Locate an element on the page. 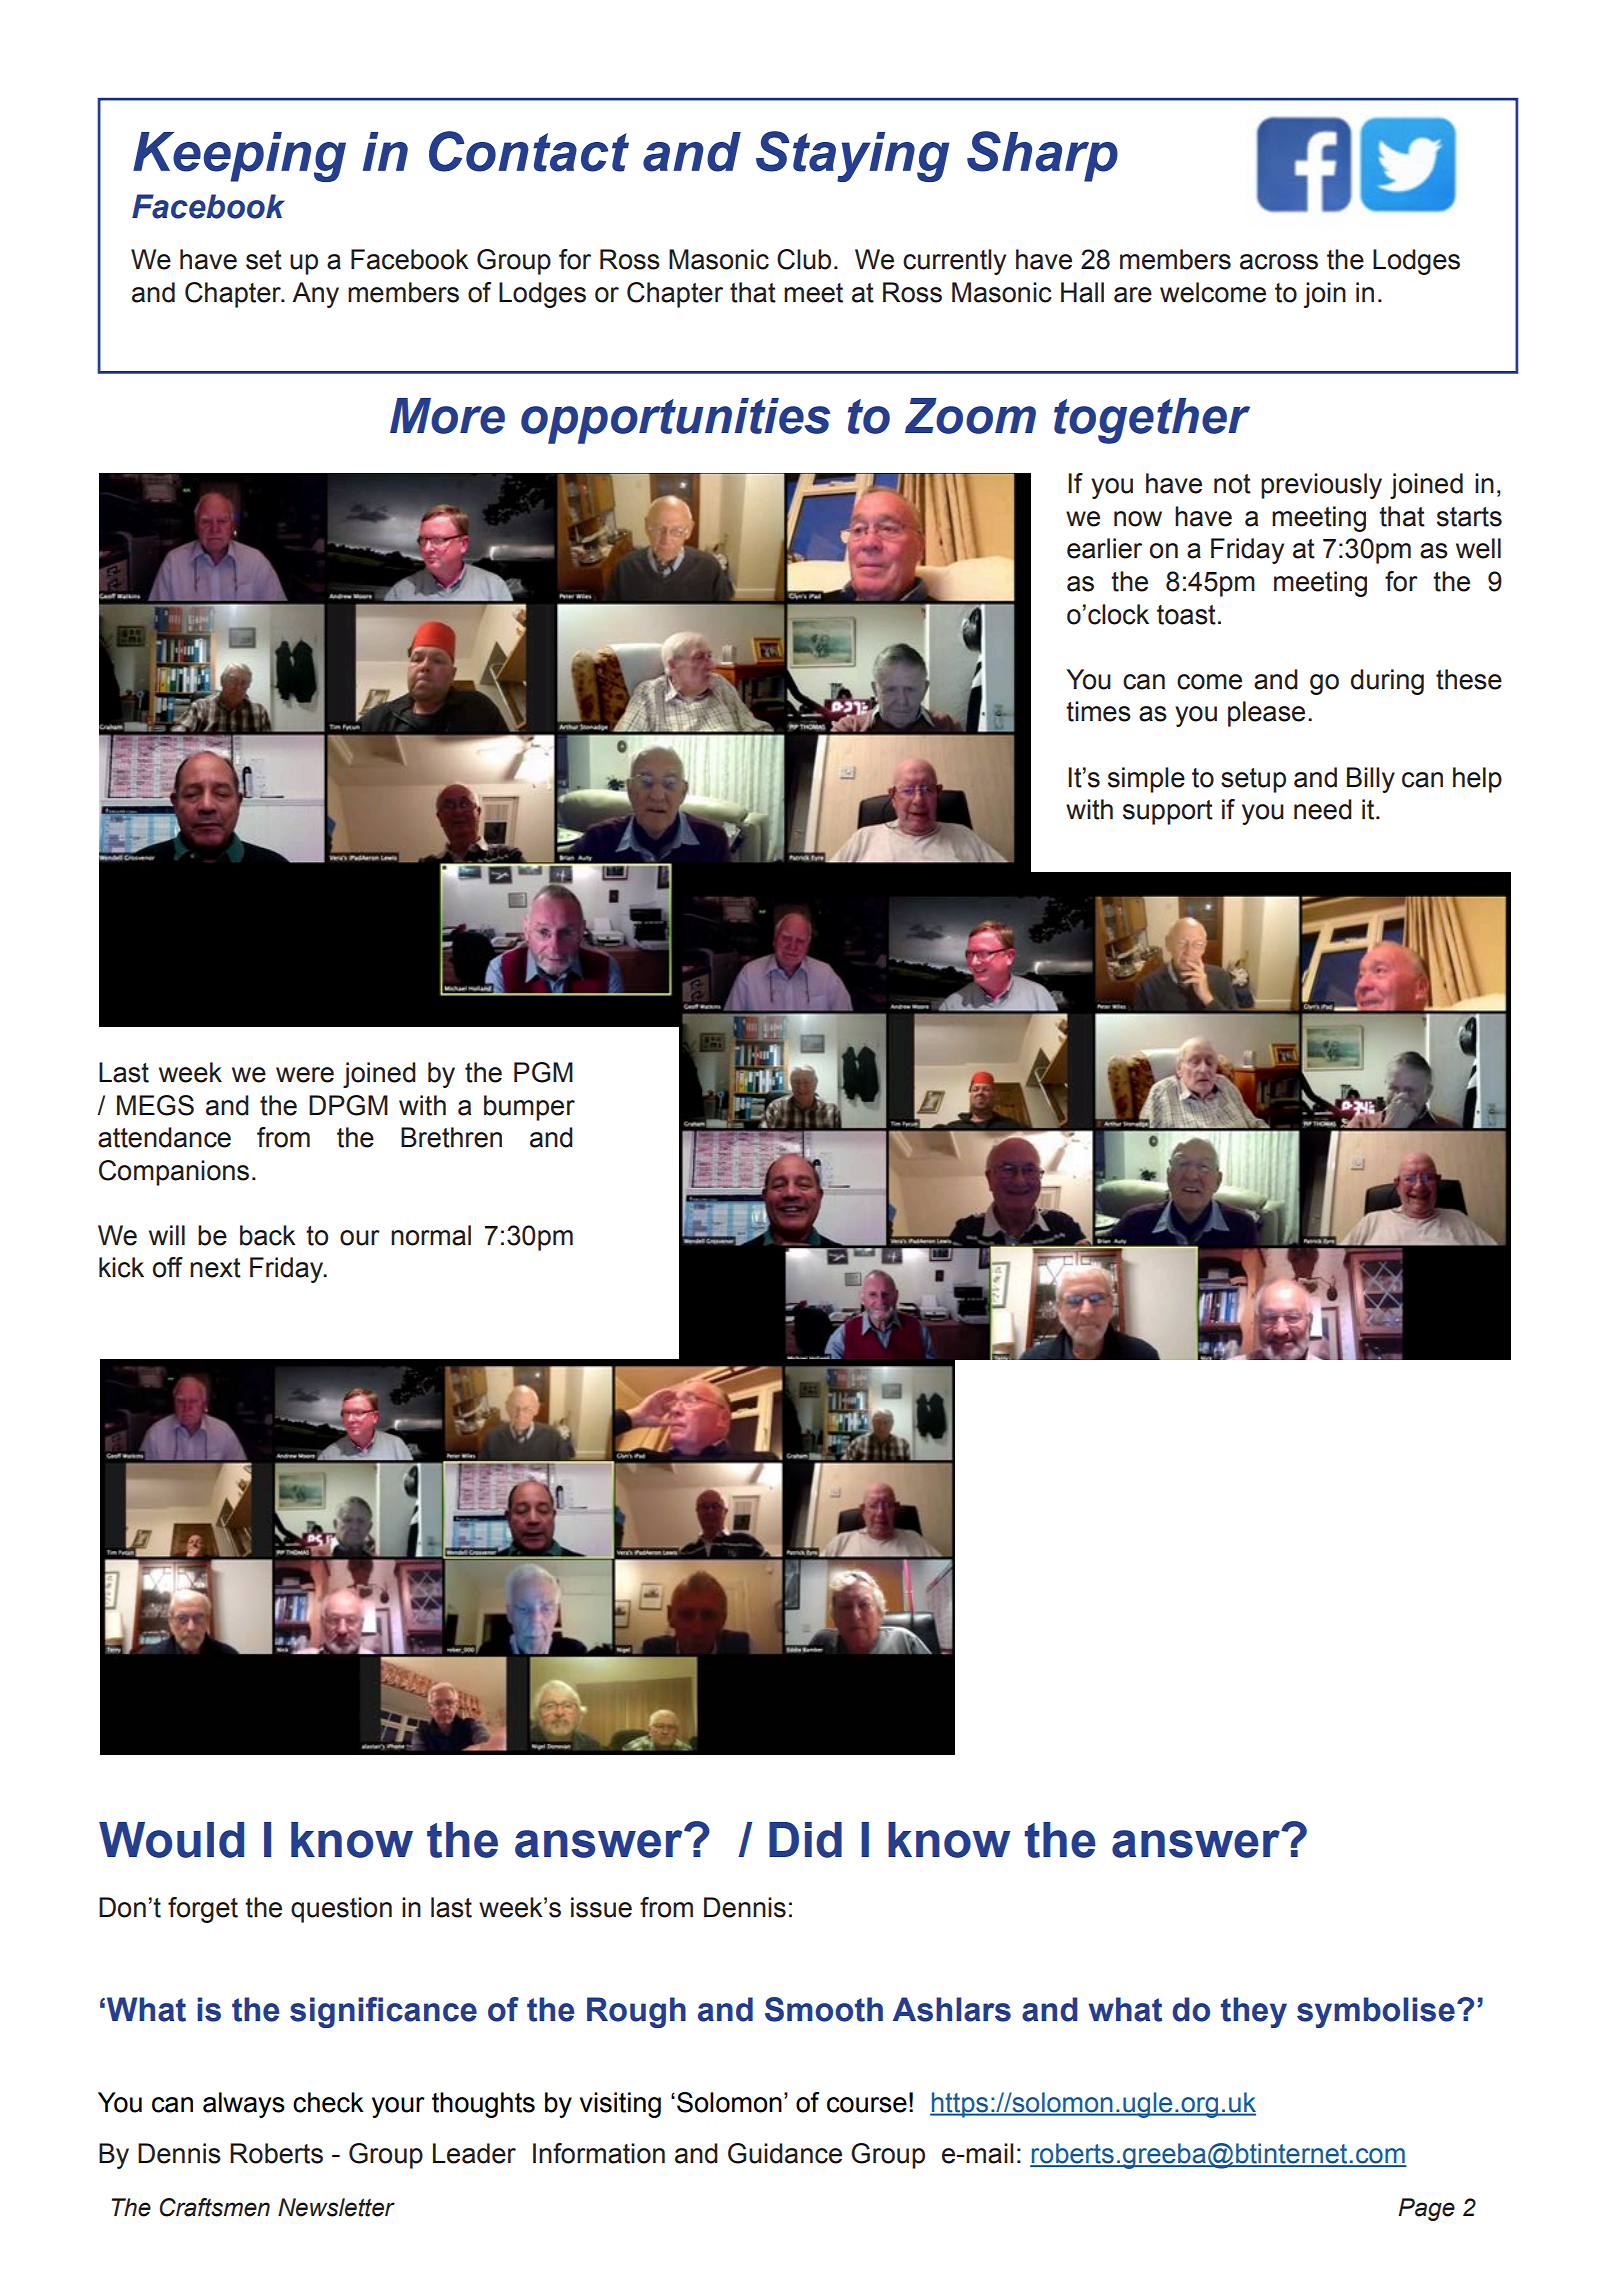 This image has width=1616, height=2286. symbolise is located at coordinates (1376, 2012).
